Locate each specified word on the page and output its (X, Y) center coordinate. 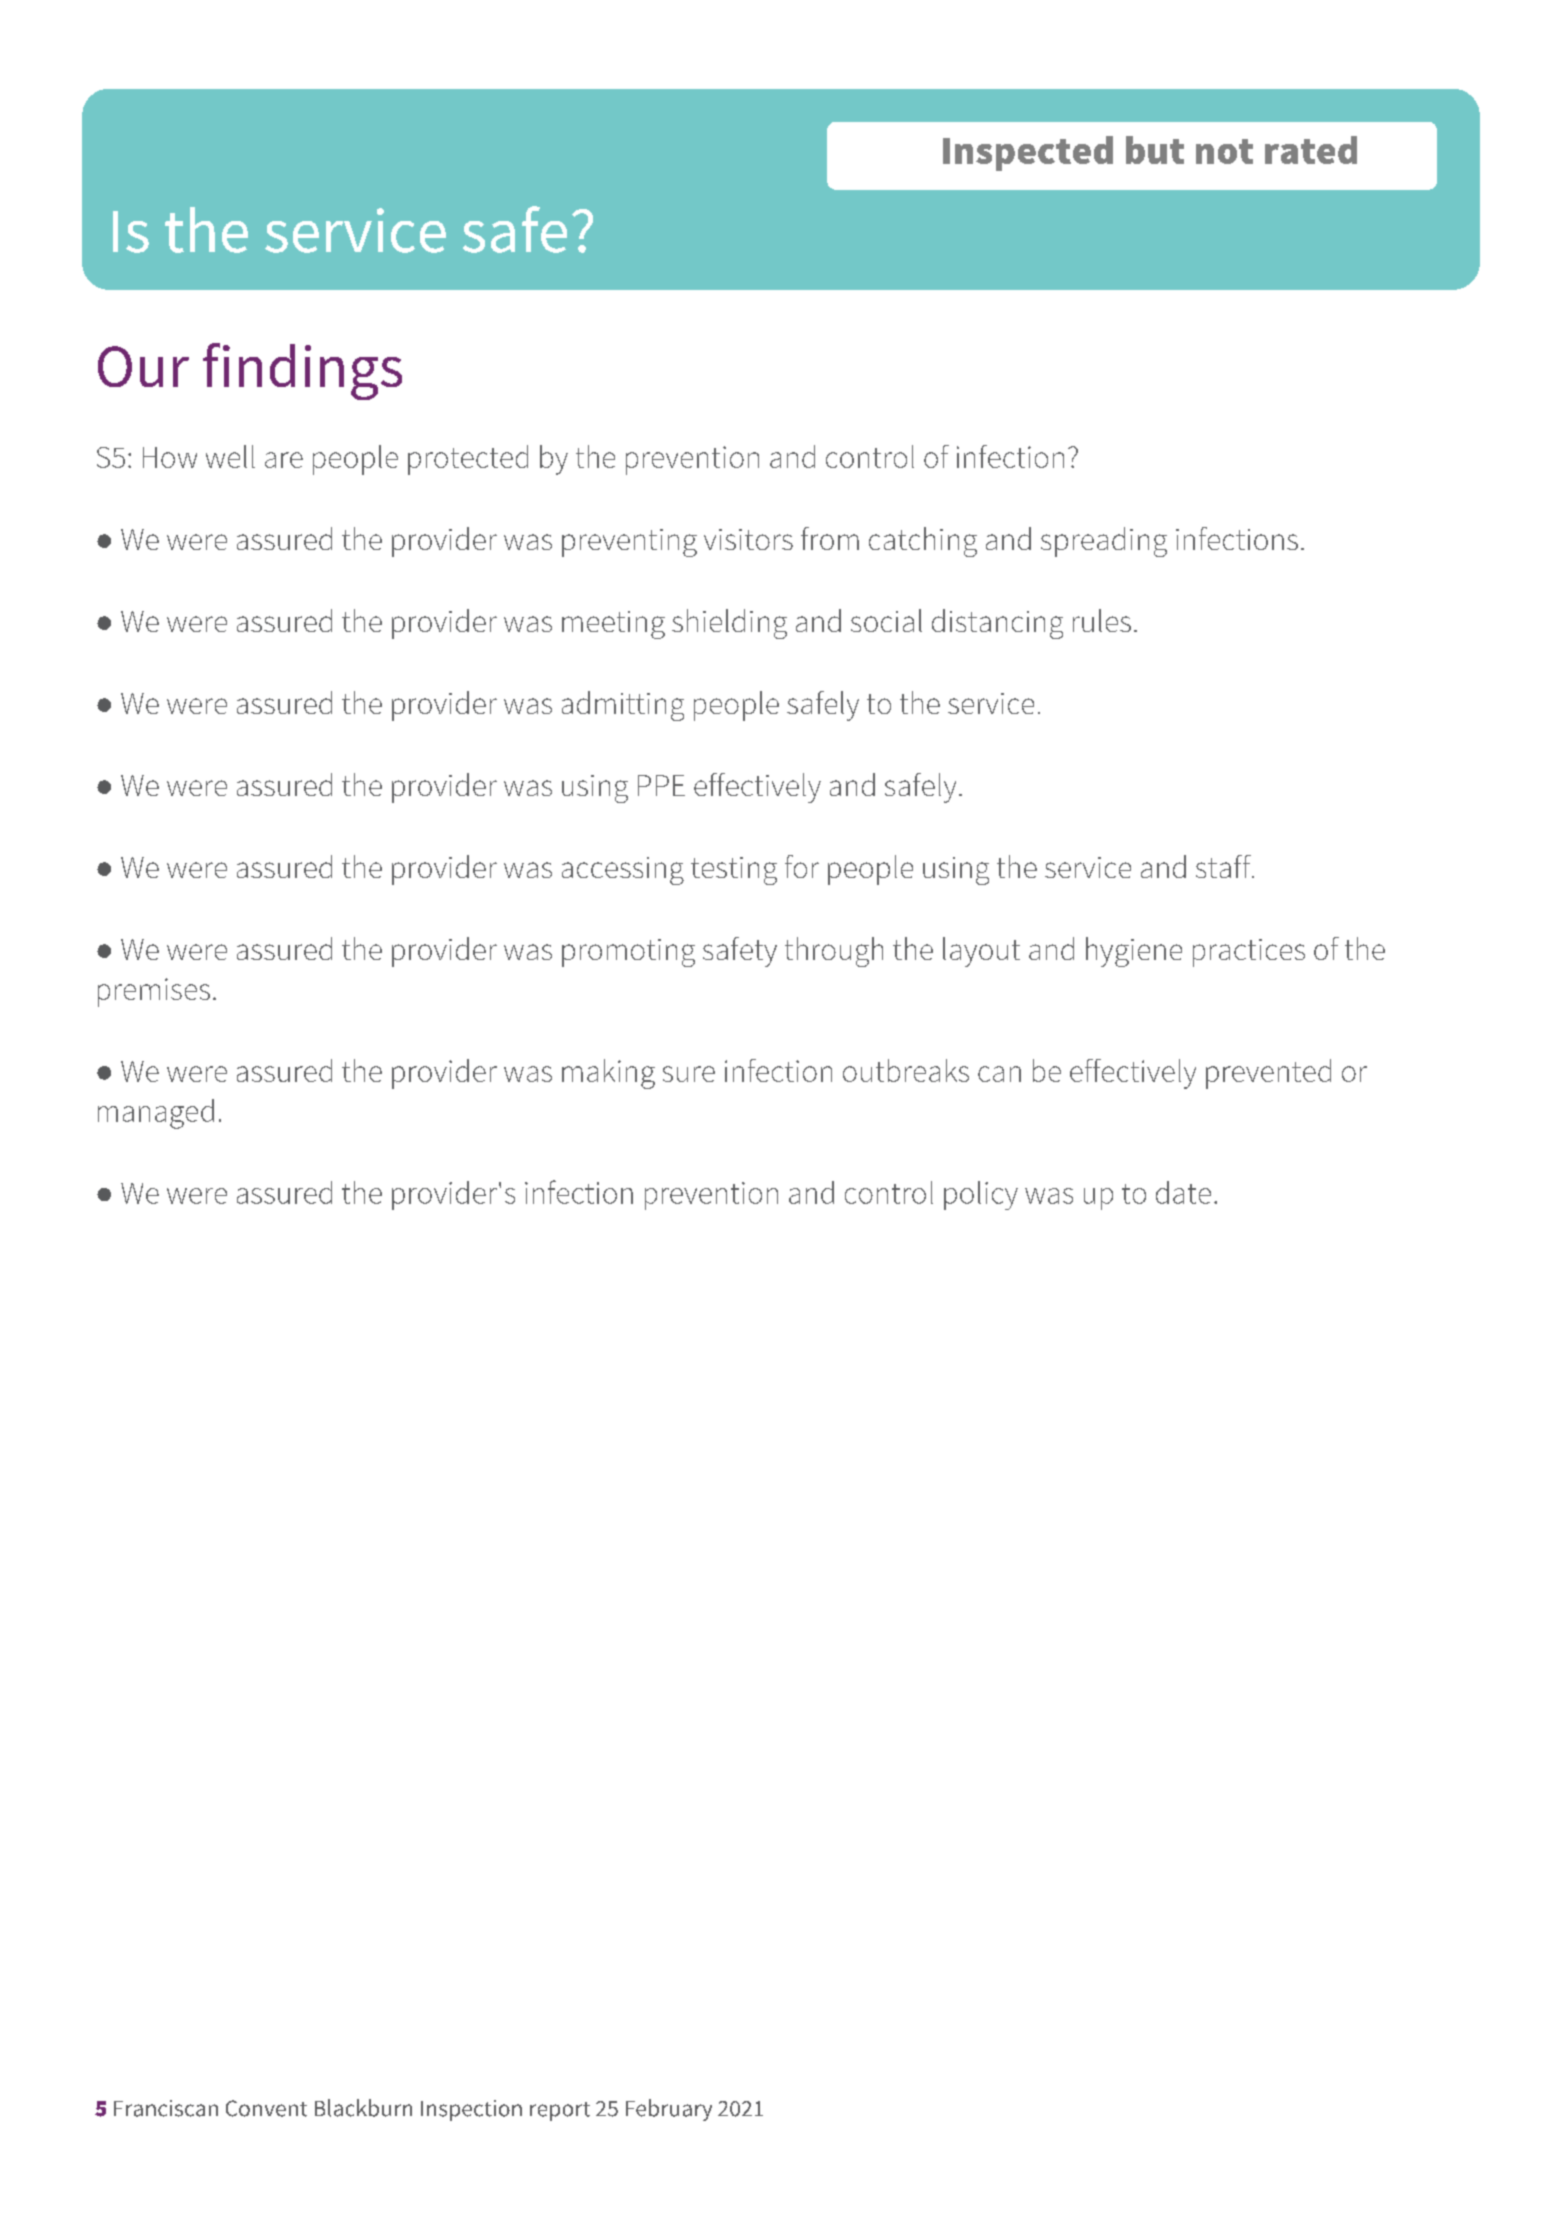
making (608, 1074)
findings (302, 371)
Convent (266, 2108)
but (1155, 150)
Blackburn (363, 2108)
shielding (729, 624)
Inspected (1028, 153)
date (1183, 1192)
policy (981, 1195)
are (284, 460)
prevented (1268, 1074)
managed (156, 1114)
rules (1102, 620)
